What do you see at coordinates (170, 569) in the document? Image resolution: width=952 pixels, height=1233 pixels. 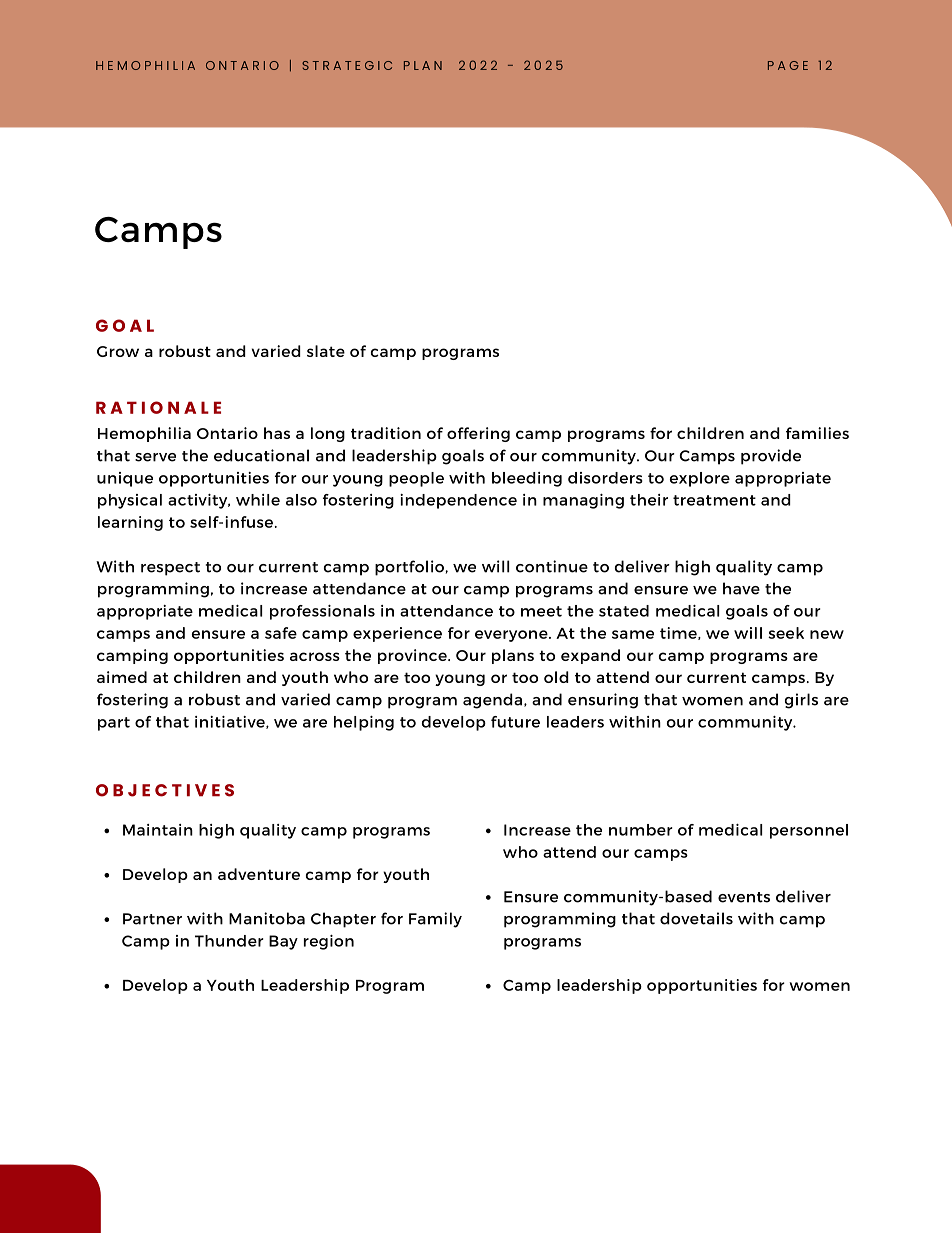 I see `respect` at bounding box center [170, 569].
